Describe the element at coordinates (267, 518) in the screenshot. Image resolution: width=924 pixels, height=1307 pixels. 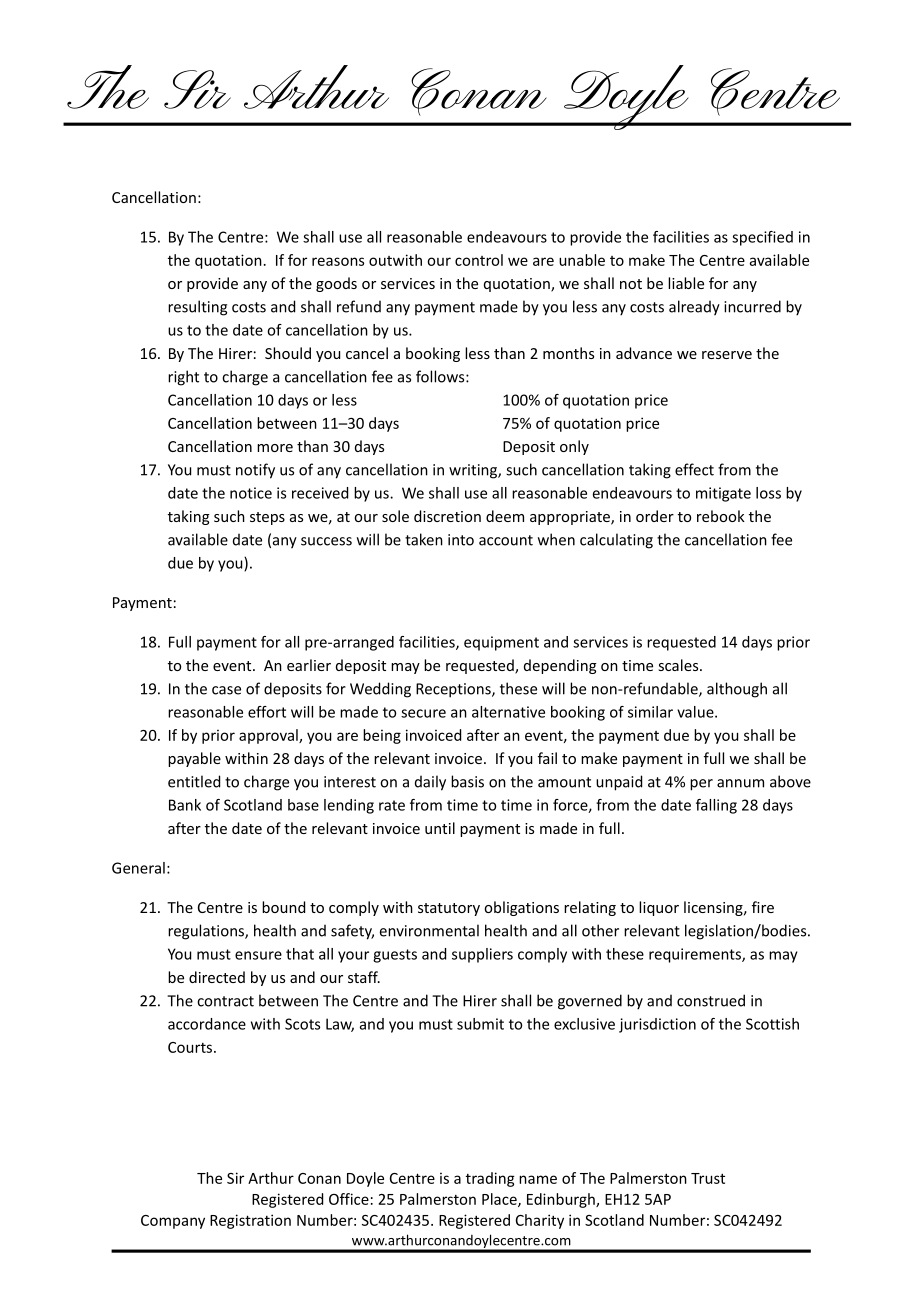
I see `steps` at that location.
